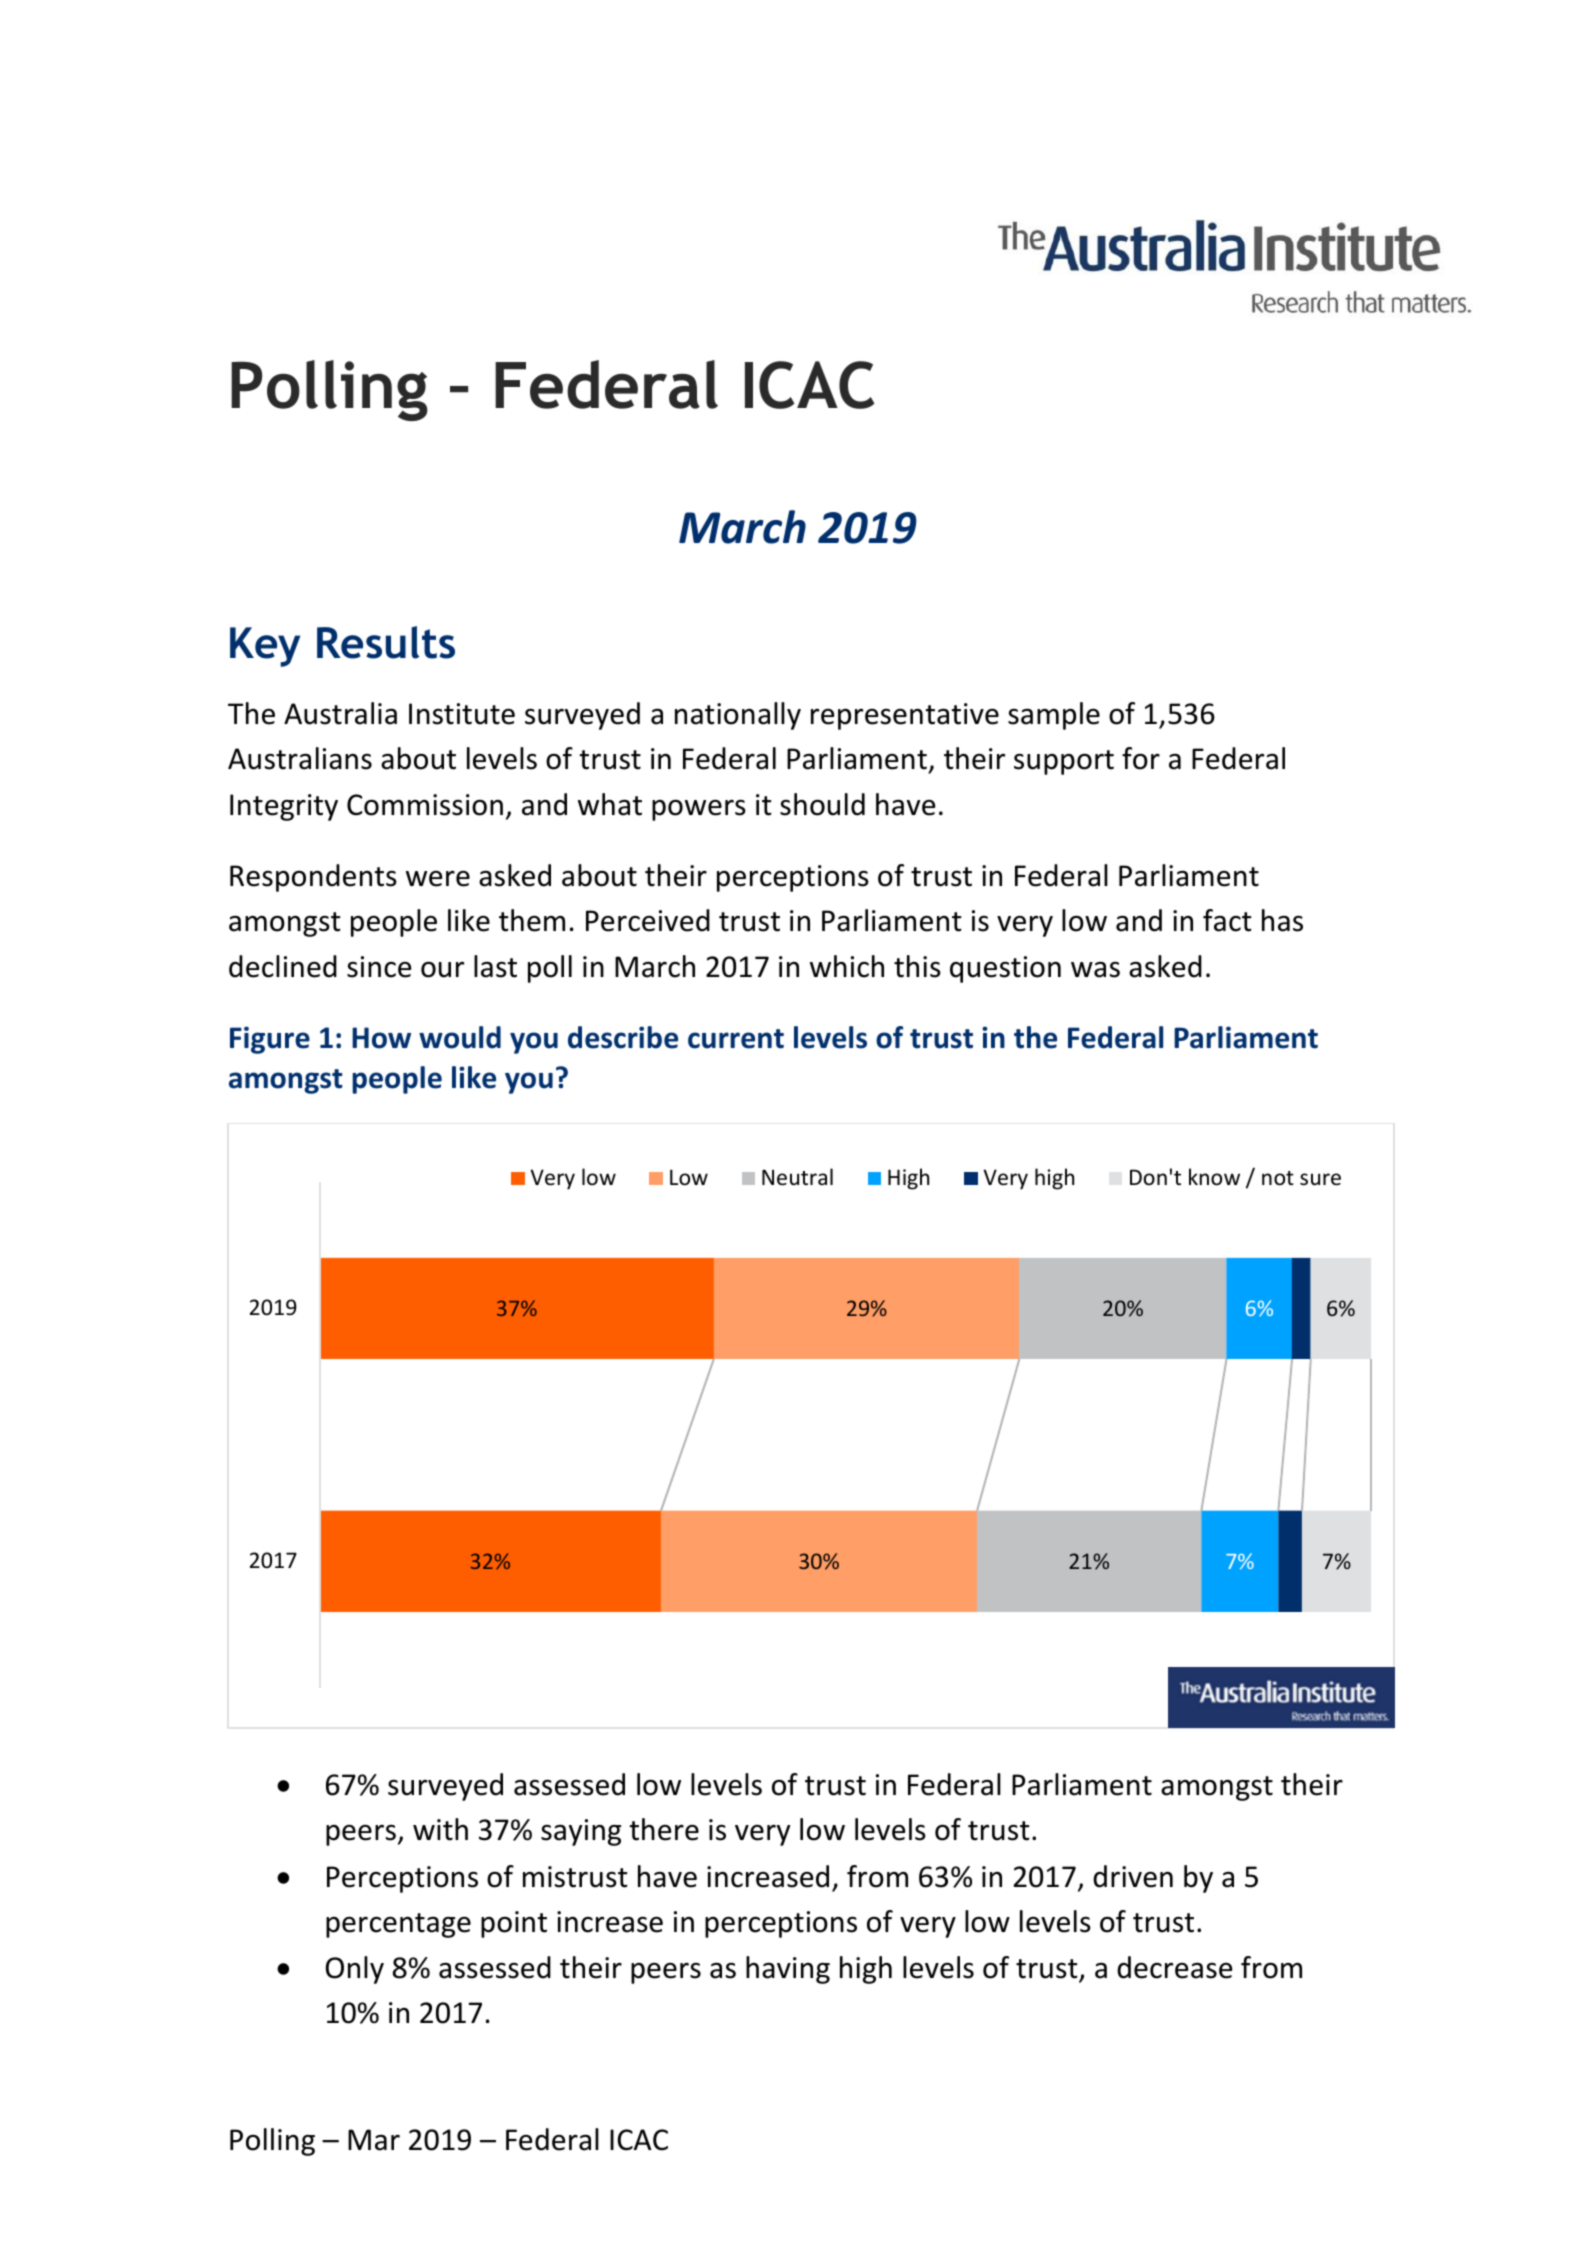  I want to click on nationally, so click(738, 716).
